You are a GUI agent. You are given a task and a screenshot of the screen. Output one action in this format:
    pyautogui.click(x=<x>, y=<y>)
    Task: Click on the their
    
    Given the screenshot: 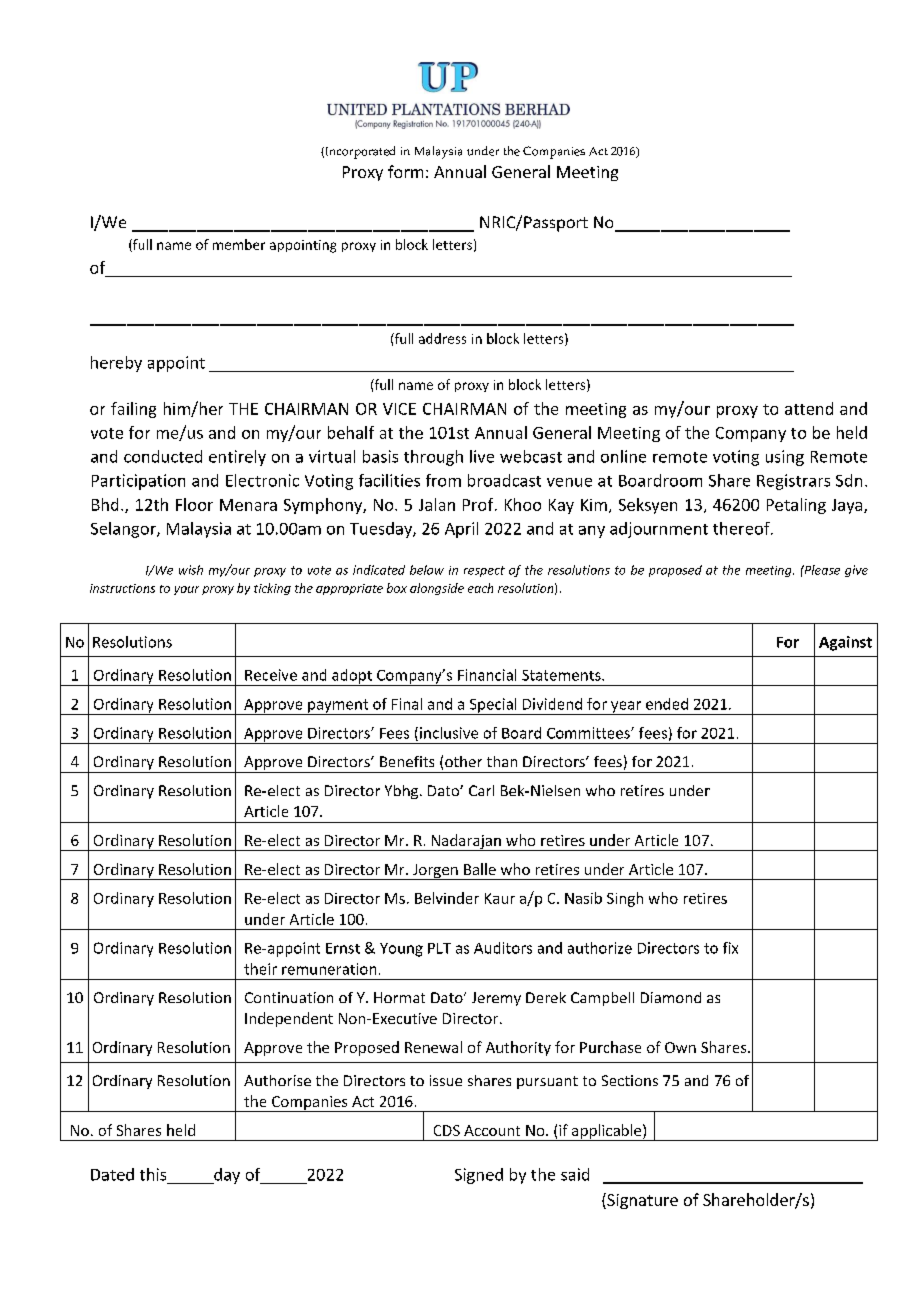 What is the action you would take?
    pyautogui.click(x=260, y=969)
